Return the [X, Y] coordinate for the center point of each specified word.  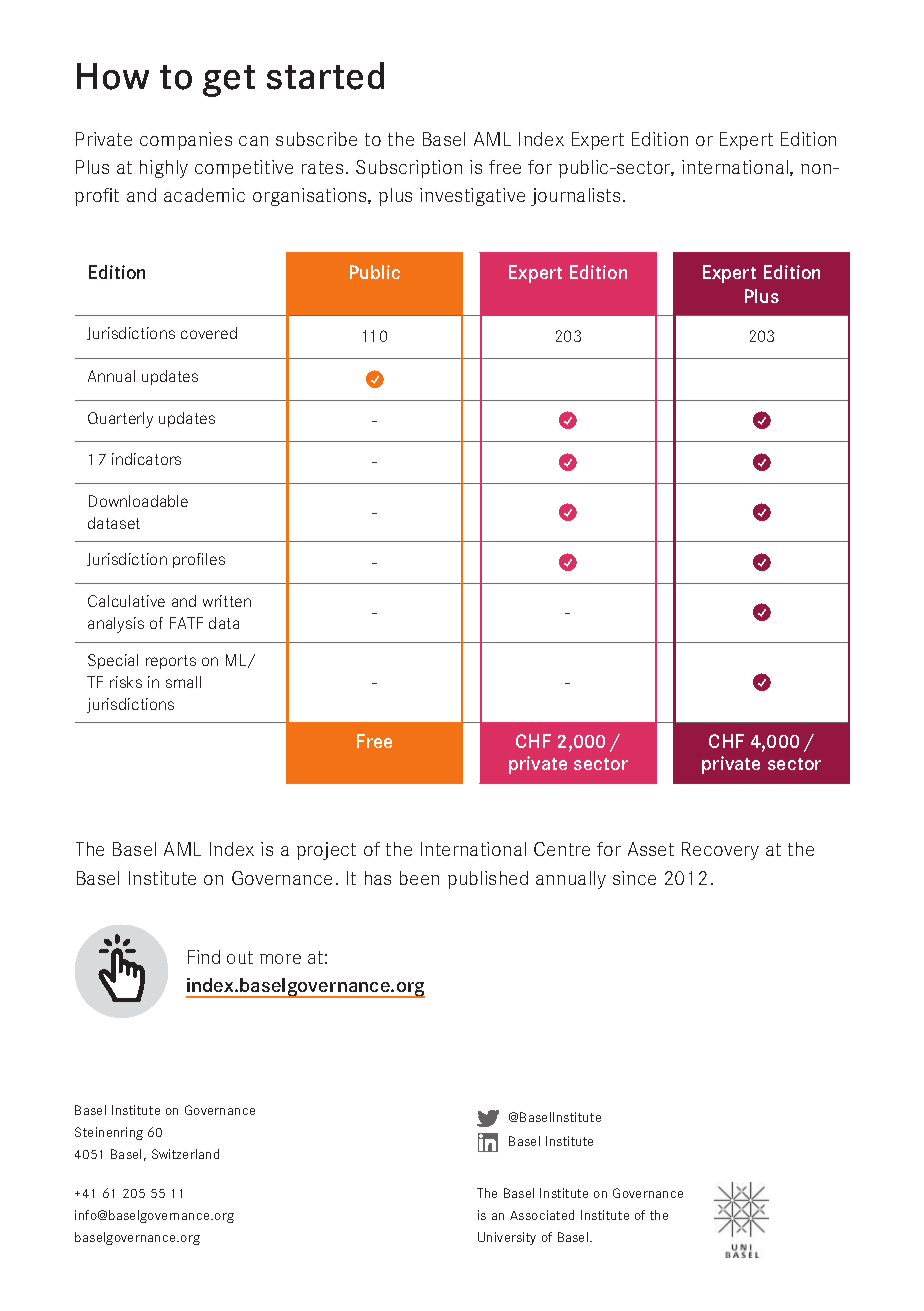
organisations [311, 197]
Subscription [409, 169]
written [227, 601]
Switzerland [185, 1154]
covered [209, 333]
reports [171, 662]
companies [186, 141]
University [507, 1238]
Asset [651, 849]
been [419, 878]
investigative [472, 197]
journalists [575, 197]
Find [204, 957]
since [634, 878]
